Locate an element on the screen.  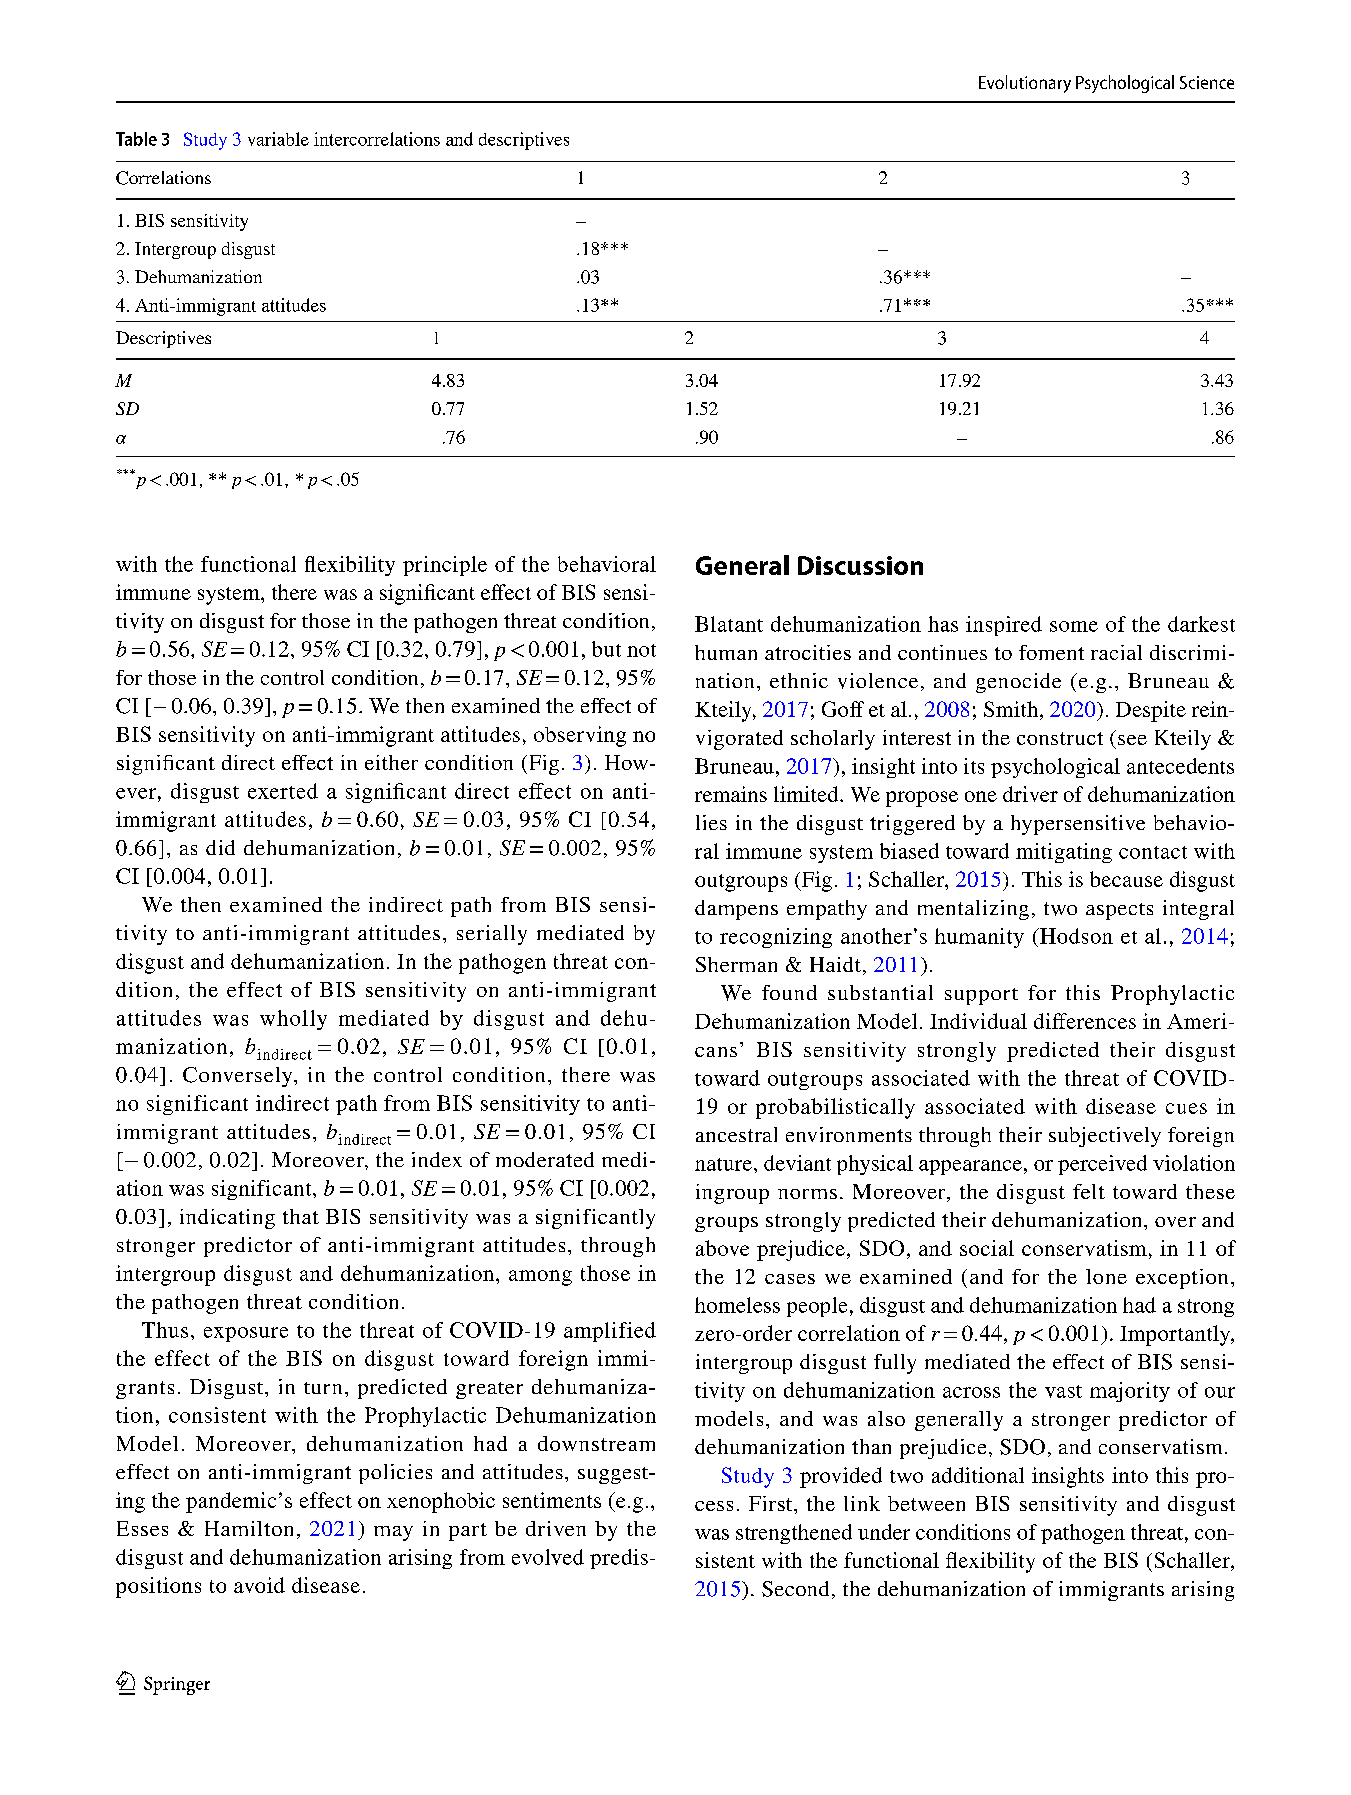
some is located at coordinates (1074, 626).
